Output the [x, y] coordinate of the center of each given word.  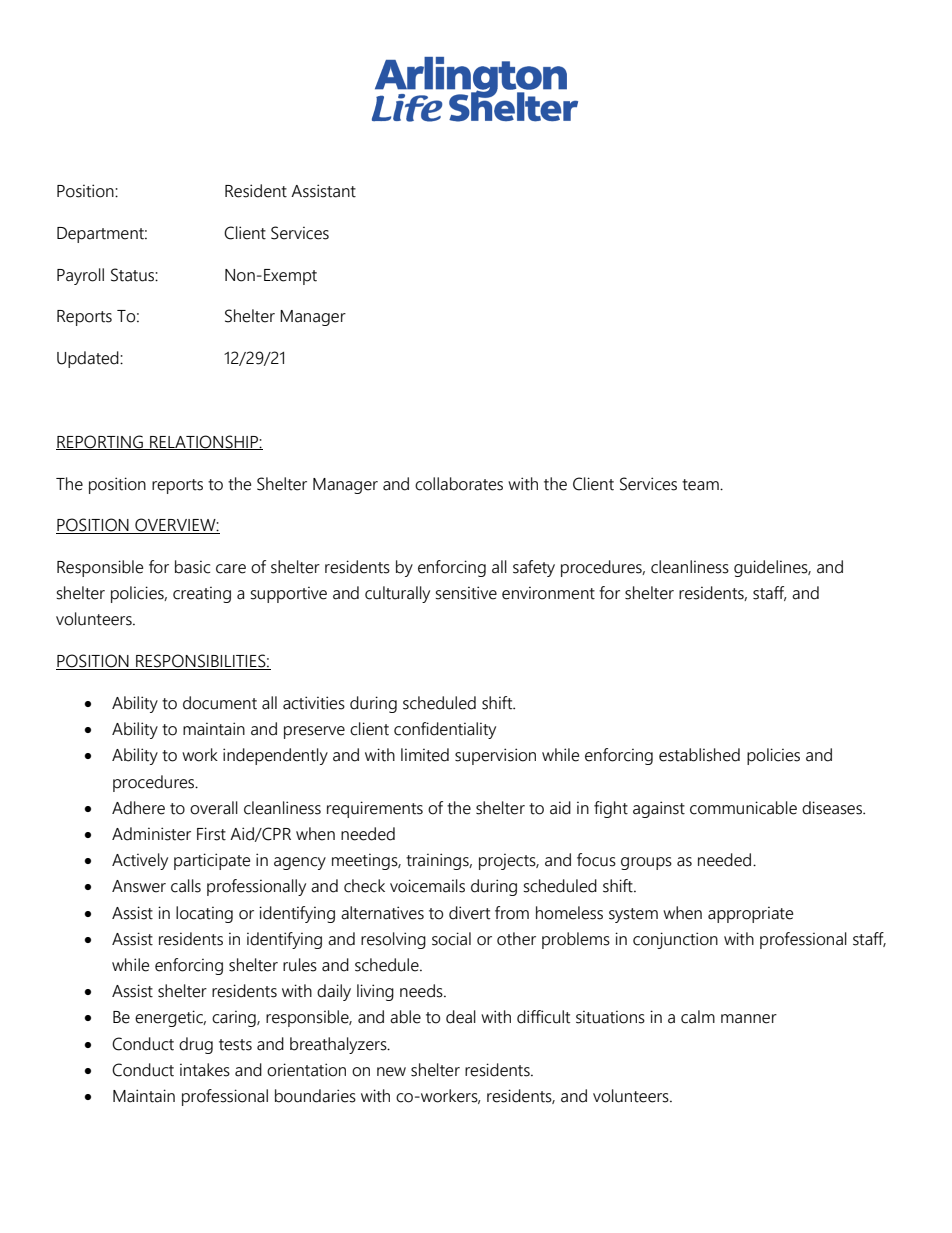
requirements [375, 809]
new [391, 1072]
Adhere [138, 808]
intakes [205, 1070]
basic [192, 567]
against [659, 809]
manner [749, 1019]
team [701, 485]
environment [548, 593]
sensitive [466, 593]
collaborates [459, 484]
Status [133, 275]
